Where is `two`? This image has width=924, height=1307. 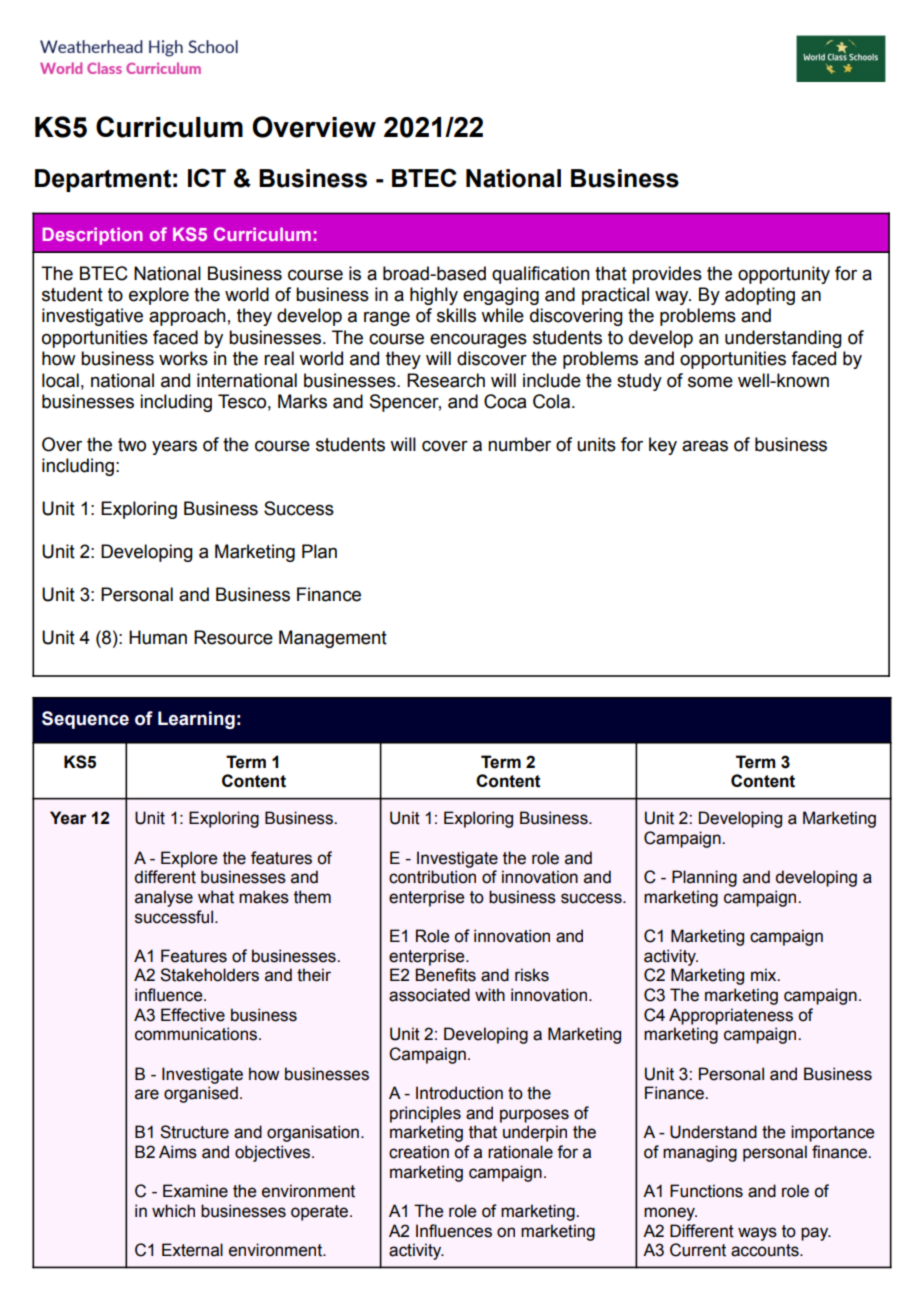
two is located at coordinates (132, 445).
